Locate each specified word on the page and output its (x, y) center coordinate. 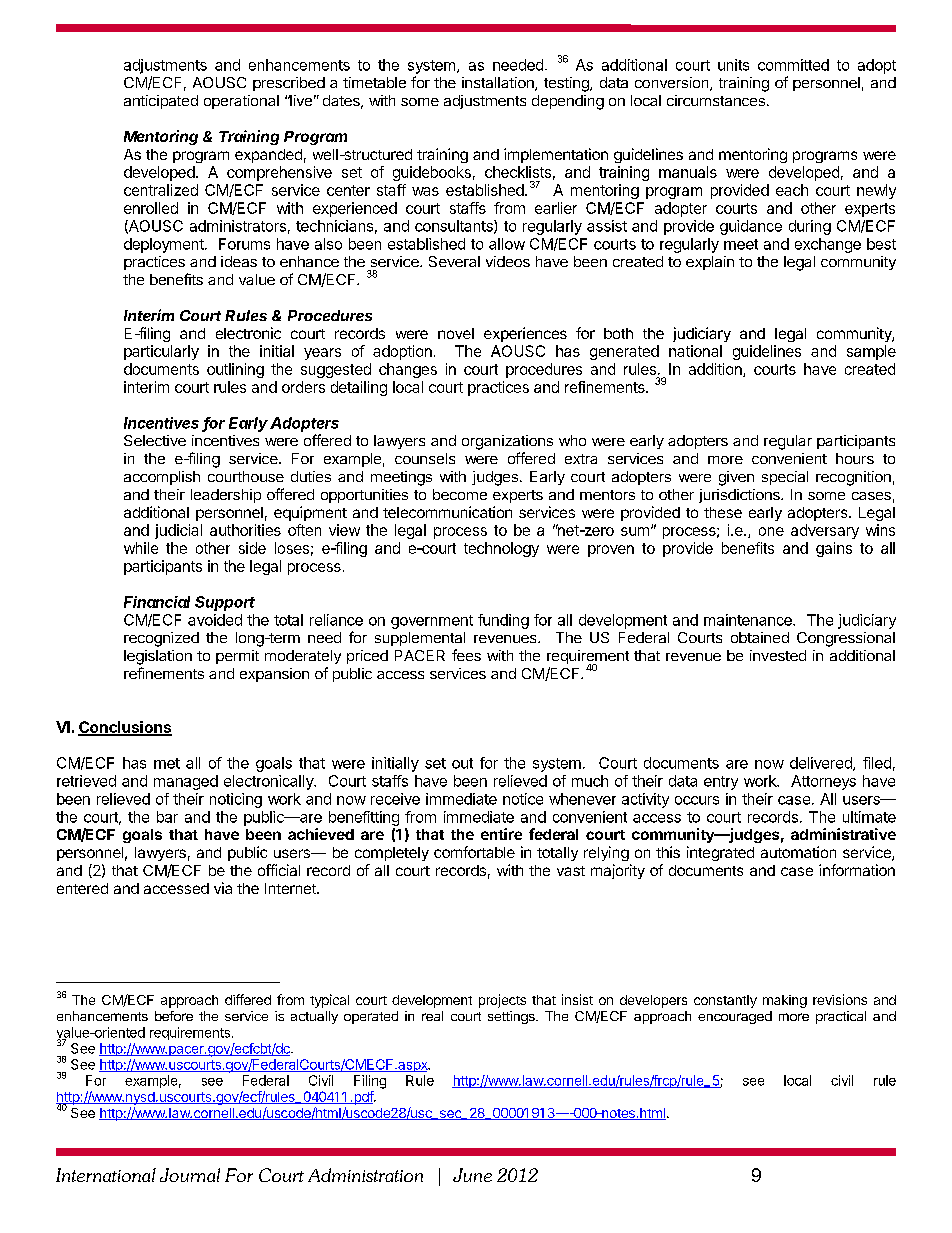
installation (499, 84)
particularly (161, 352)
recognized (161, 639)
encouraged (735, 1017)
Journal (190, 1175)
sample (871, 352)
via (223, 888)
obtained (760, 637)
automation (798, 852)
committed (793, 65)
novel (456, 333)
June (472, 1175)
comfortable (474, 852)
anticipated (161, 102)
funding (503, 621)
